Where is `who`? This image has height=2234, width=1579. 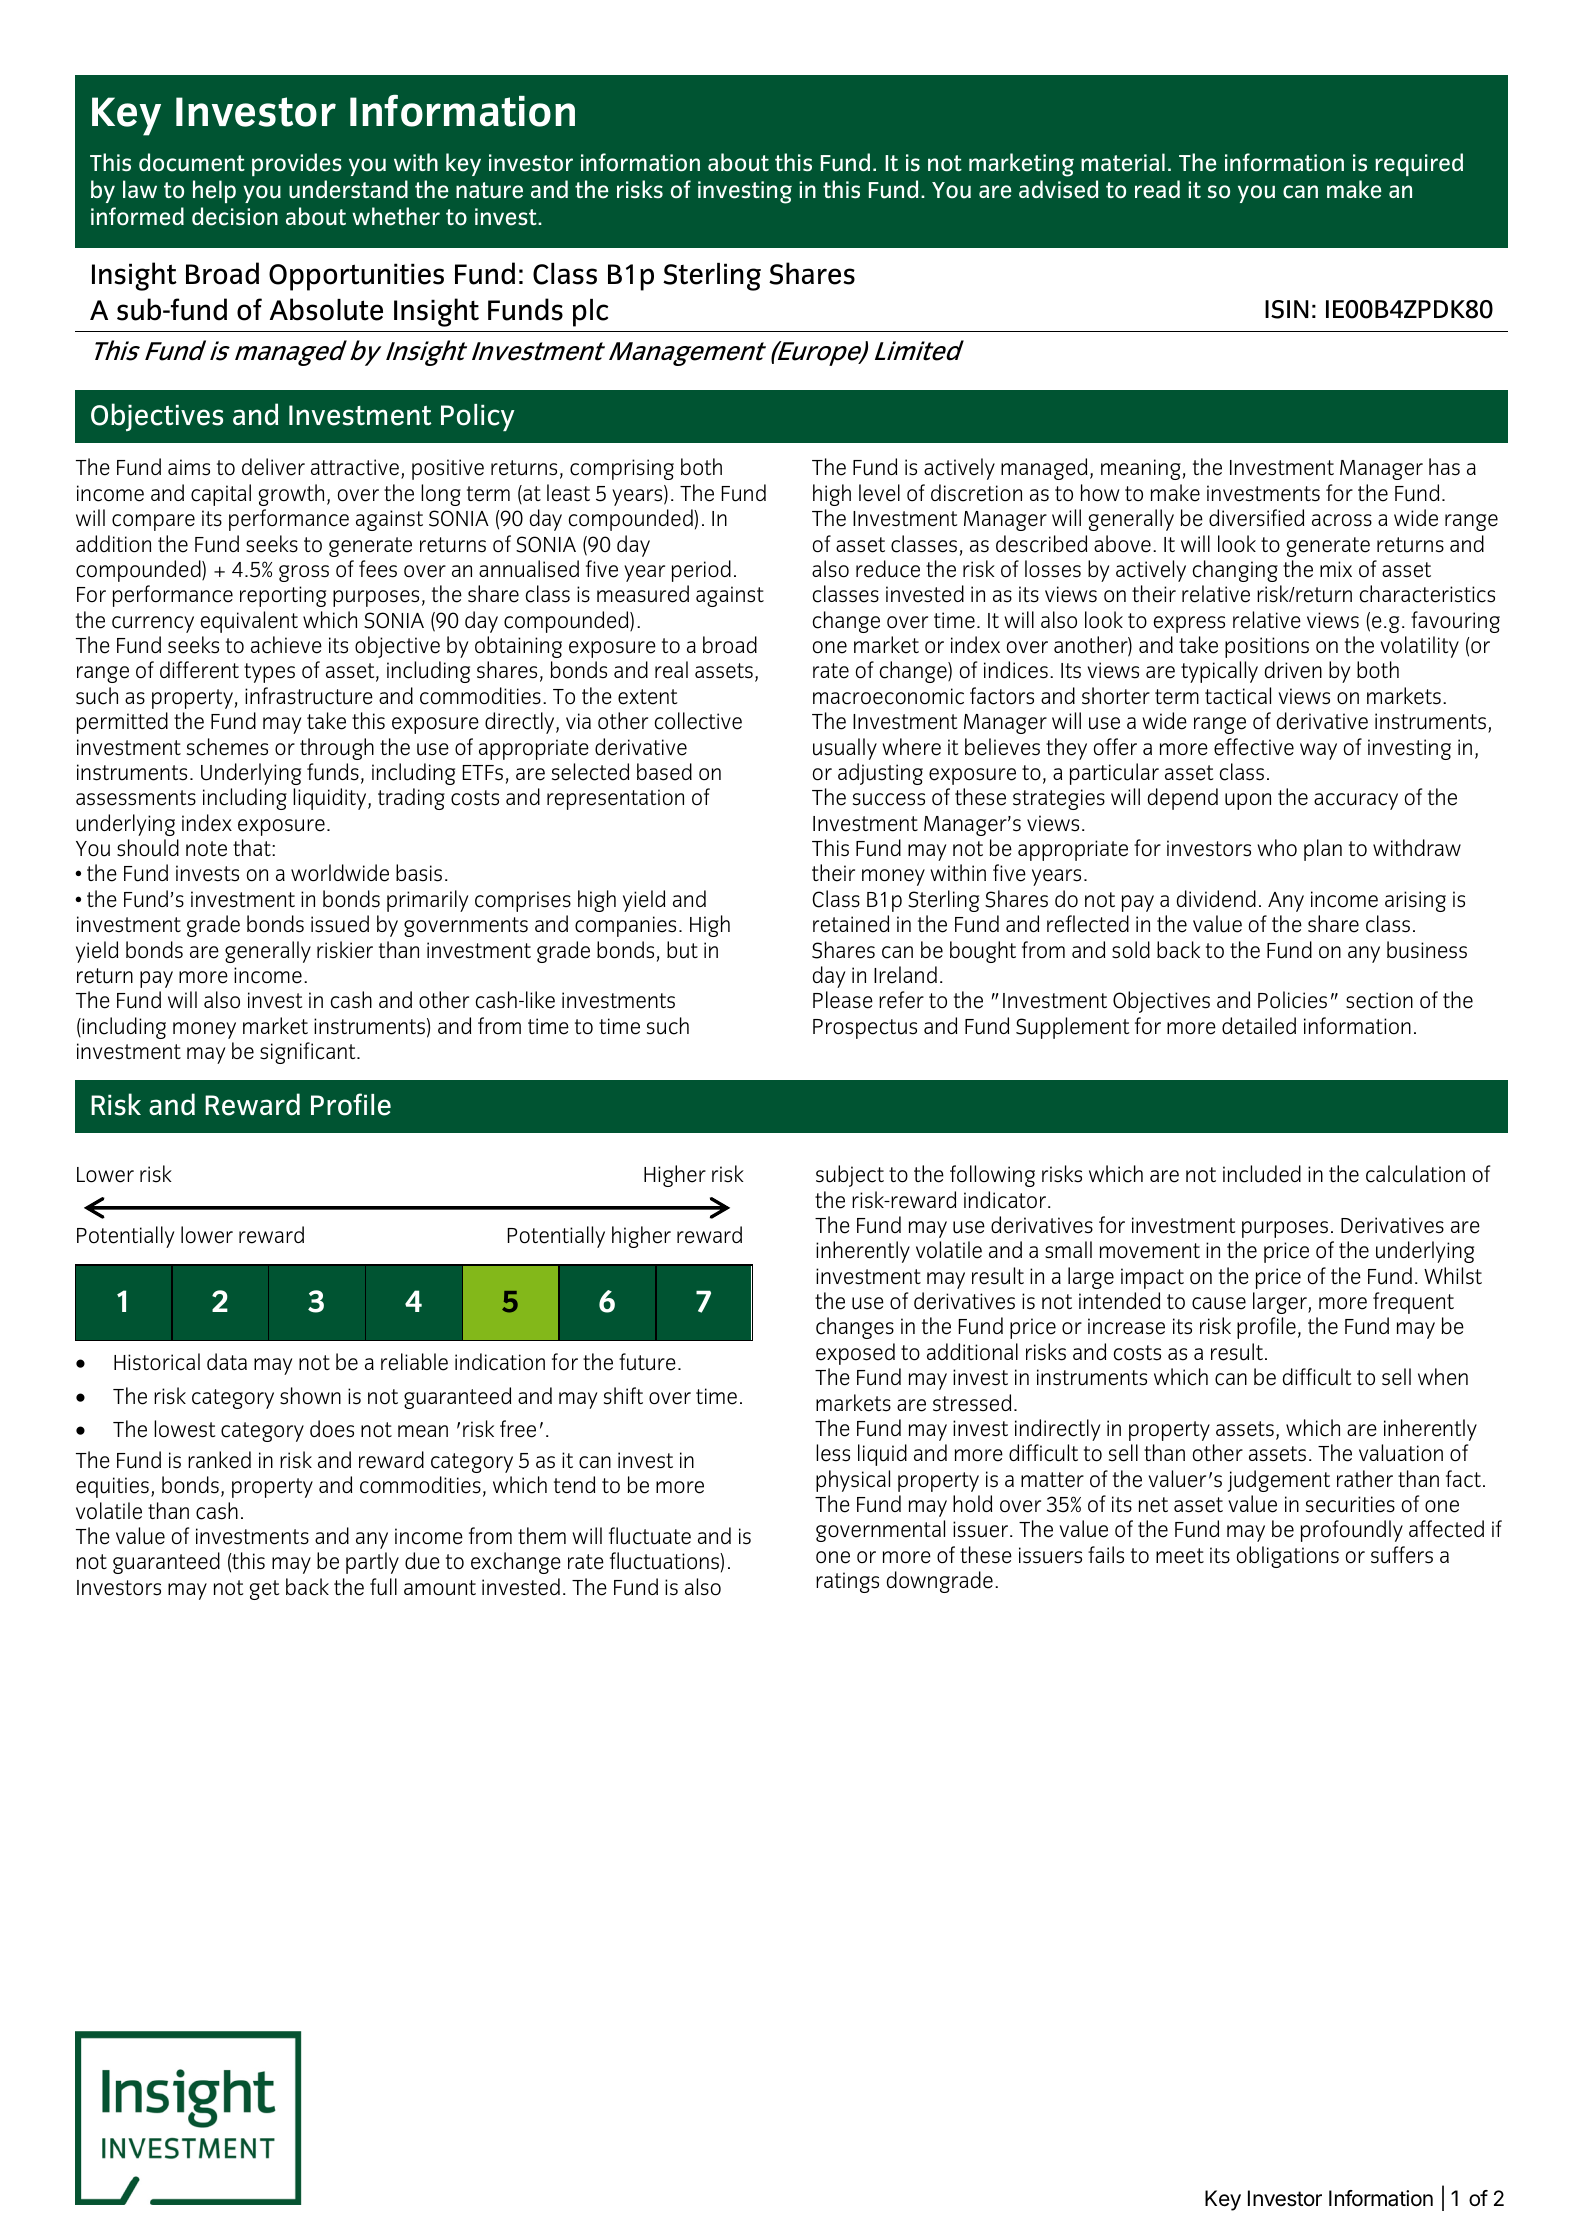
who is located at coordinates (1277, 848).
